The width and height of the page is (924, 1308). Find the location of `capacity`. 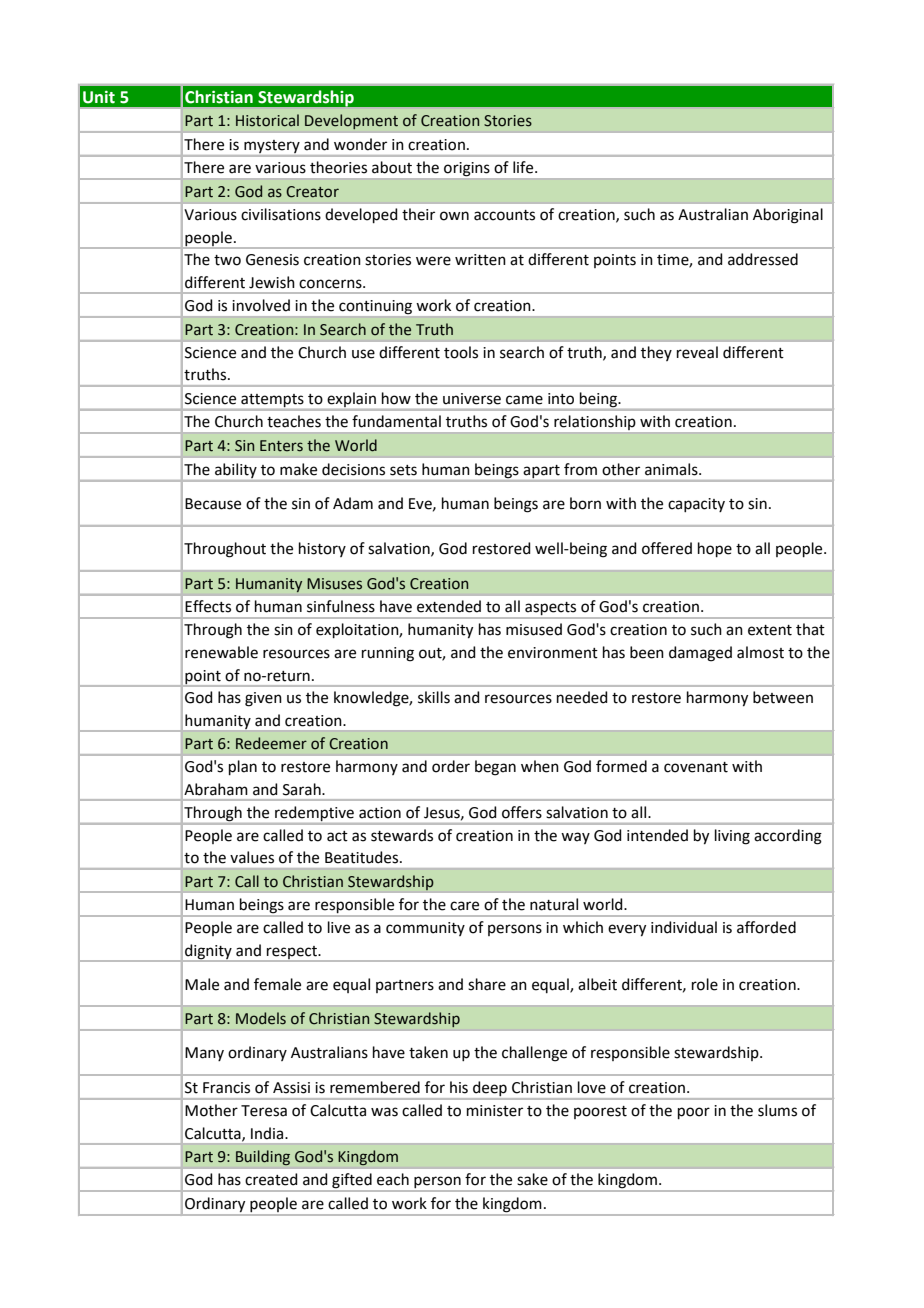

capacity is located at coordinates (696, 505).
